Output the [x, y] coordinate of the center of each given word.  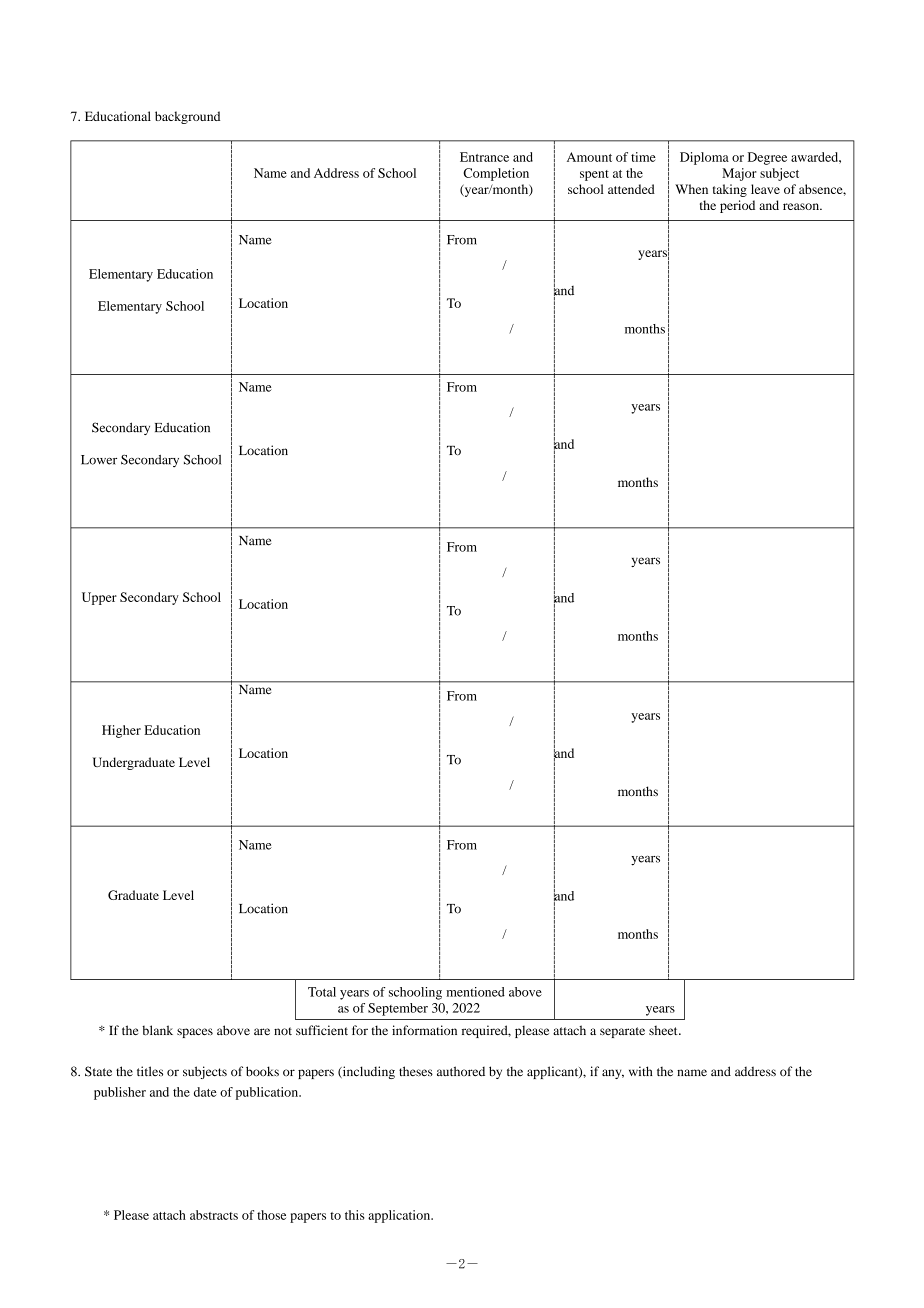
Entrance [484, 157]
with [640, 1071]
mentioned [475, 992]
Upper [99, 598]
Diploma [704, 158]
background [187, 117]
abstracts [214, 1215]
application [400, 1216]
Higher [121, 731]
